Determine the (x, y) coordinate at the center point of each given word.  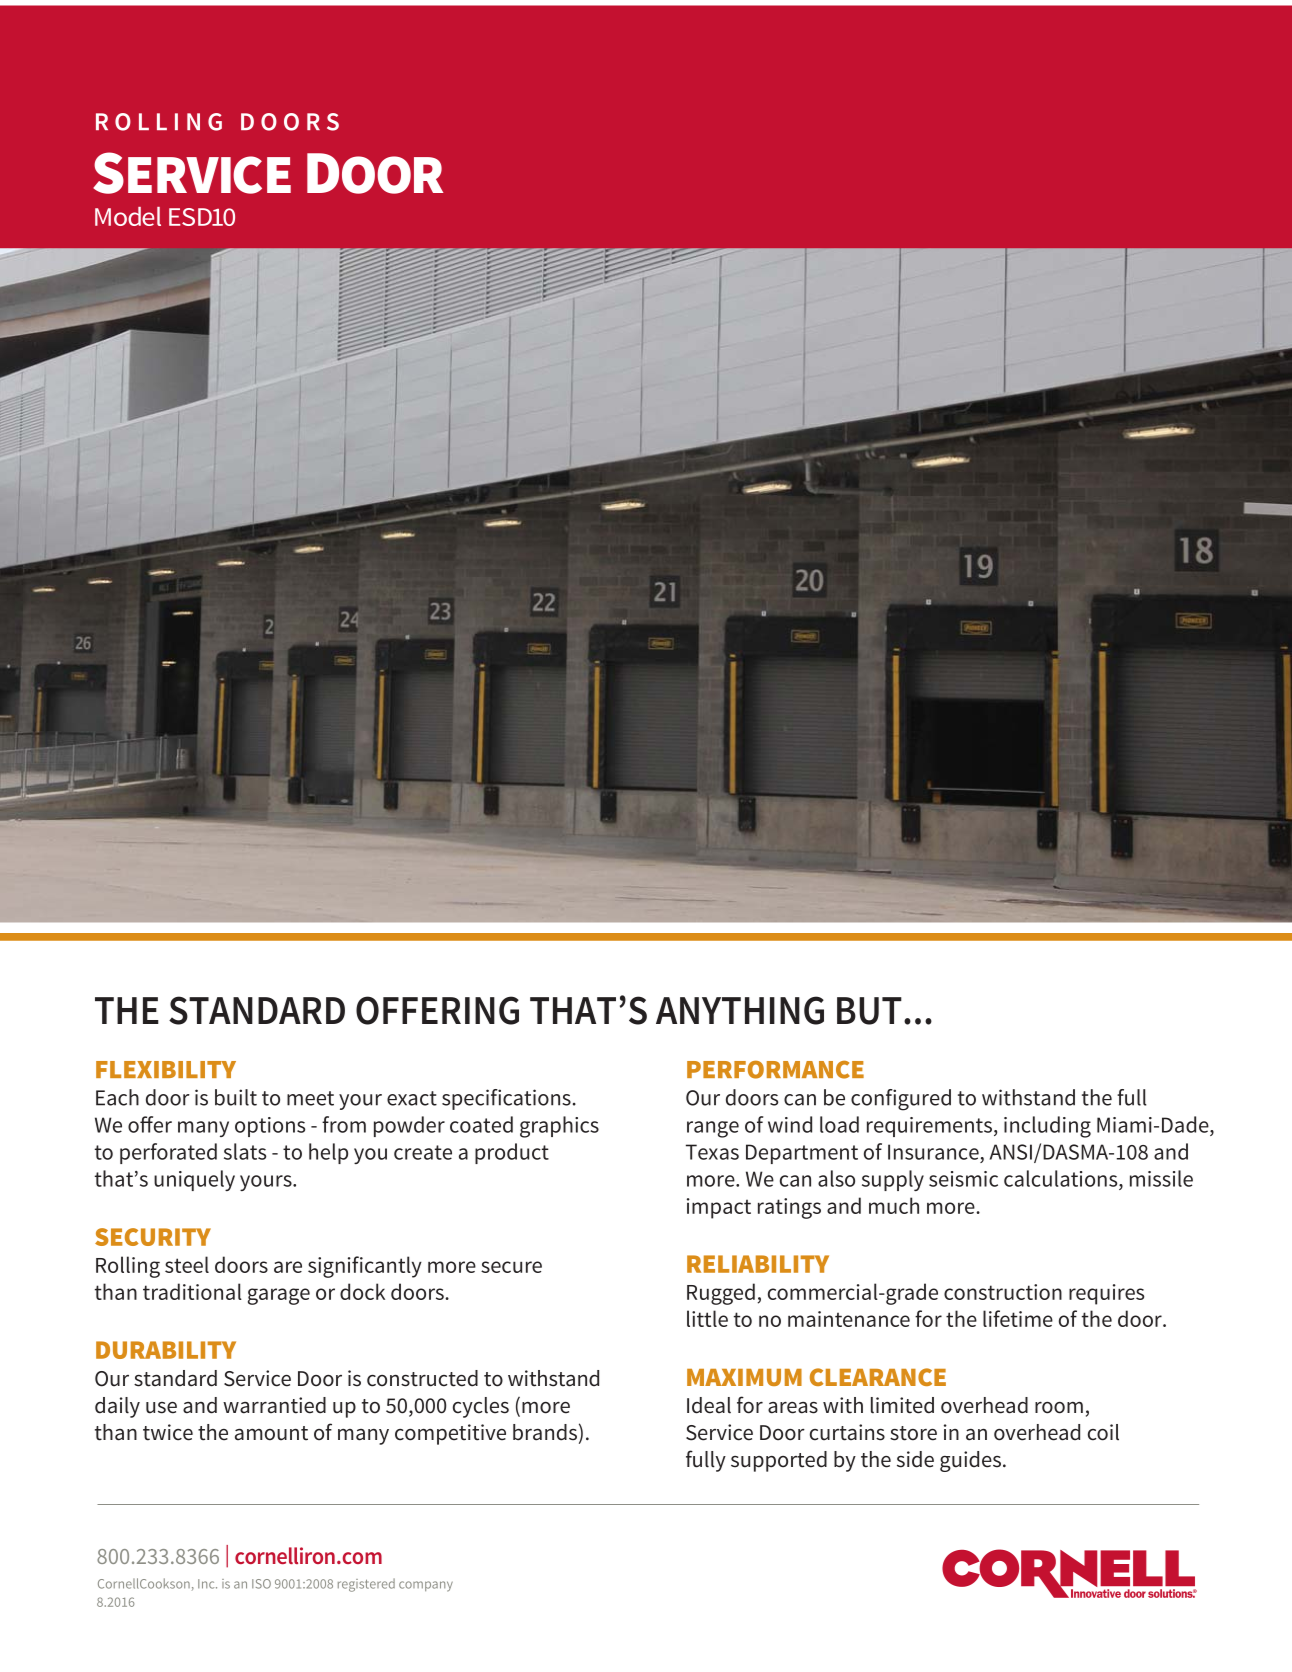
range (713, 1129)
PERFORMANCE (775, 1069)
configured (901, 1100)
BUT (869, 1011)
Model (128, 216)
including (1047, 1127)
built (236, 1097)
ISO (261, 1584)
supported (779, 1461)
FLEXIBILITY (166, 1069)
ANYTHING (740, 1010)
